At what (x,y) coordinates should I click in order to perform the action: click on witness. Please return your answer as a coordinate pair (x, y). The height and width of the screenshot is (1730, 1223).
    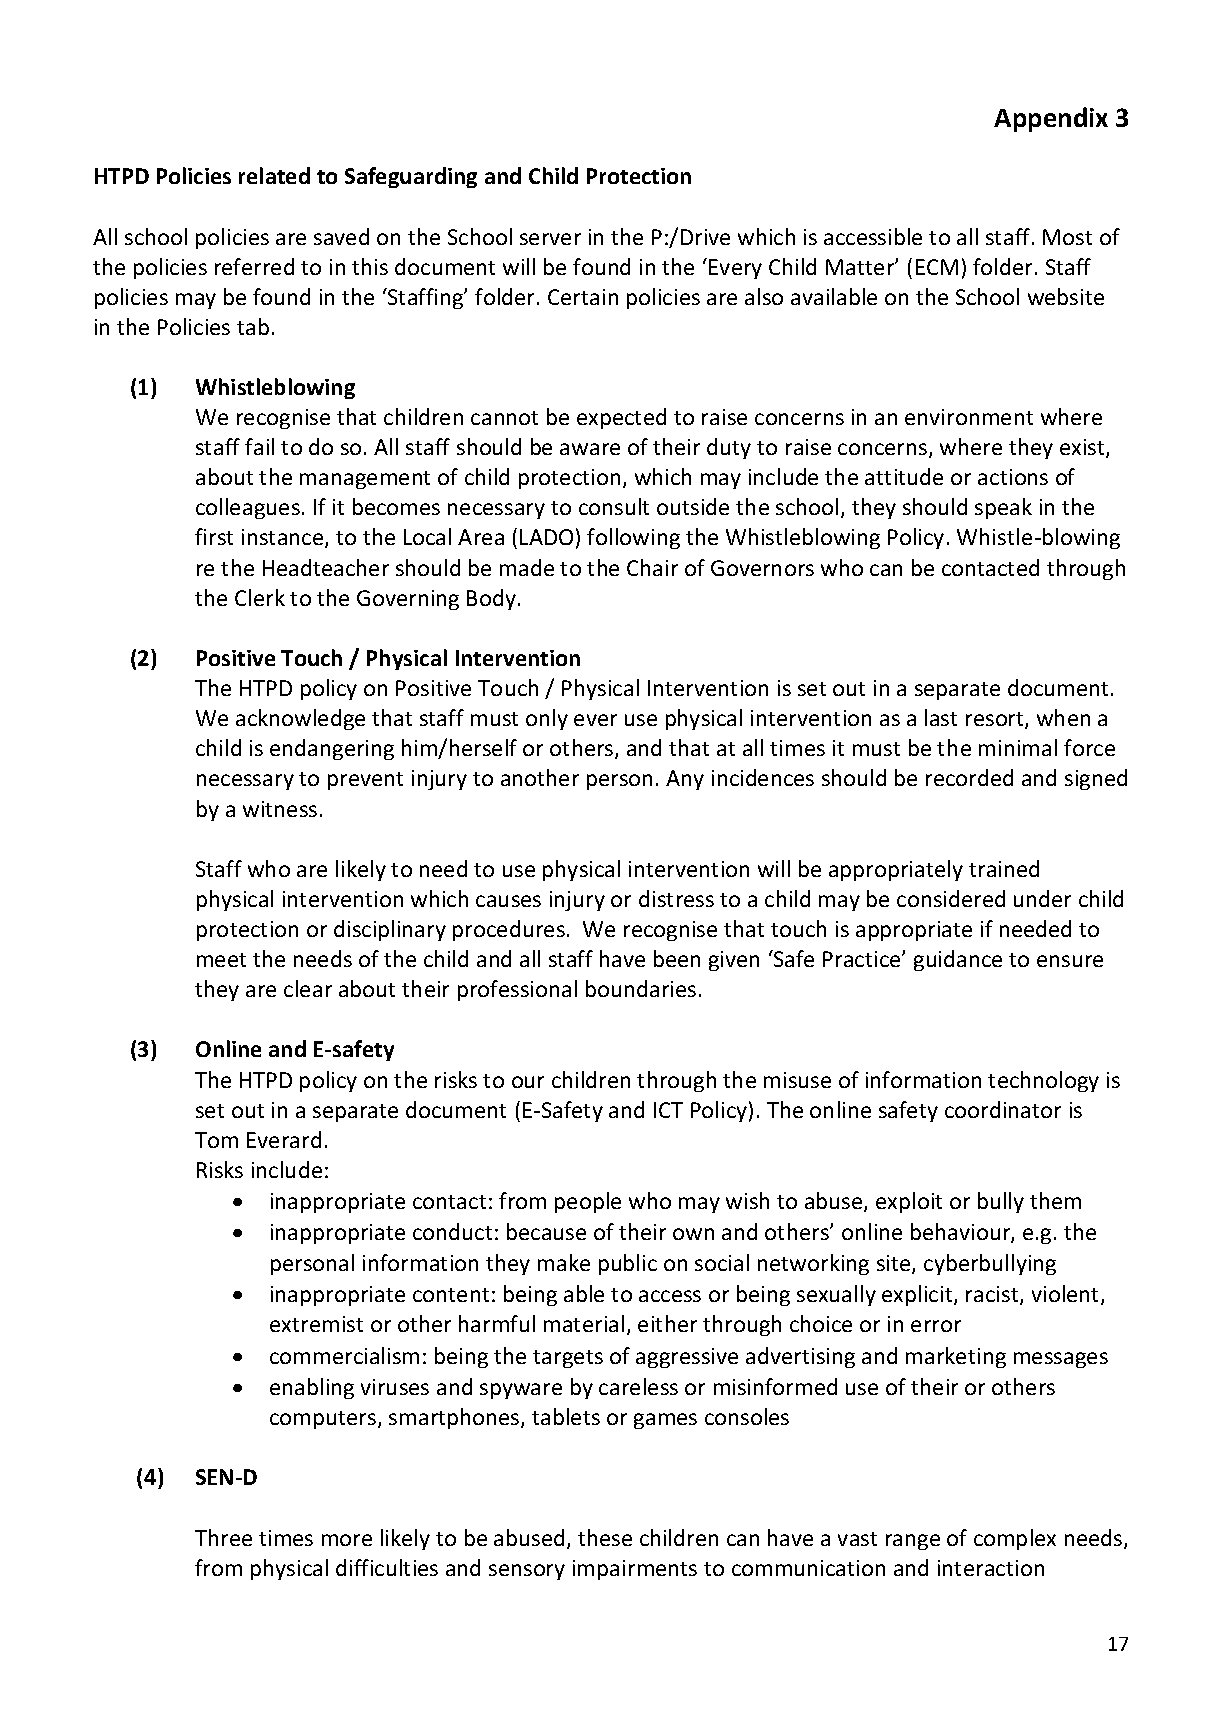
    Looking at the image, I should click on (280, 809).
